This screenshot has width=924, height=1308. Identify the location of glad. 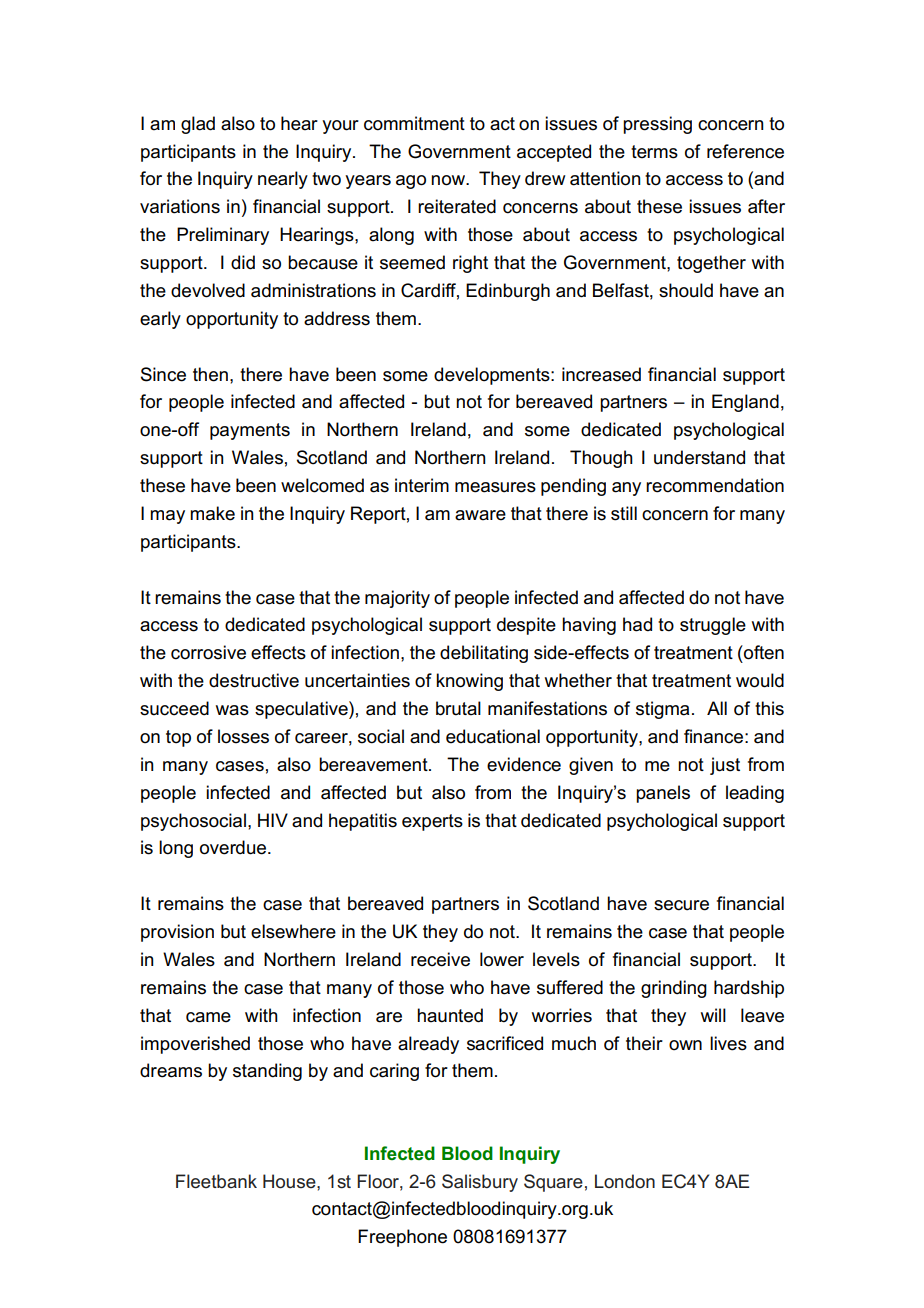
(198, 125).
